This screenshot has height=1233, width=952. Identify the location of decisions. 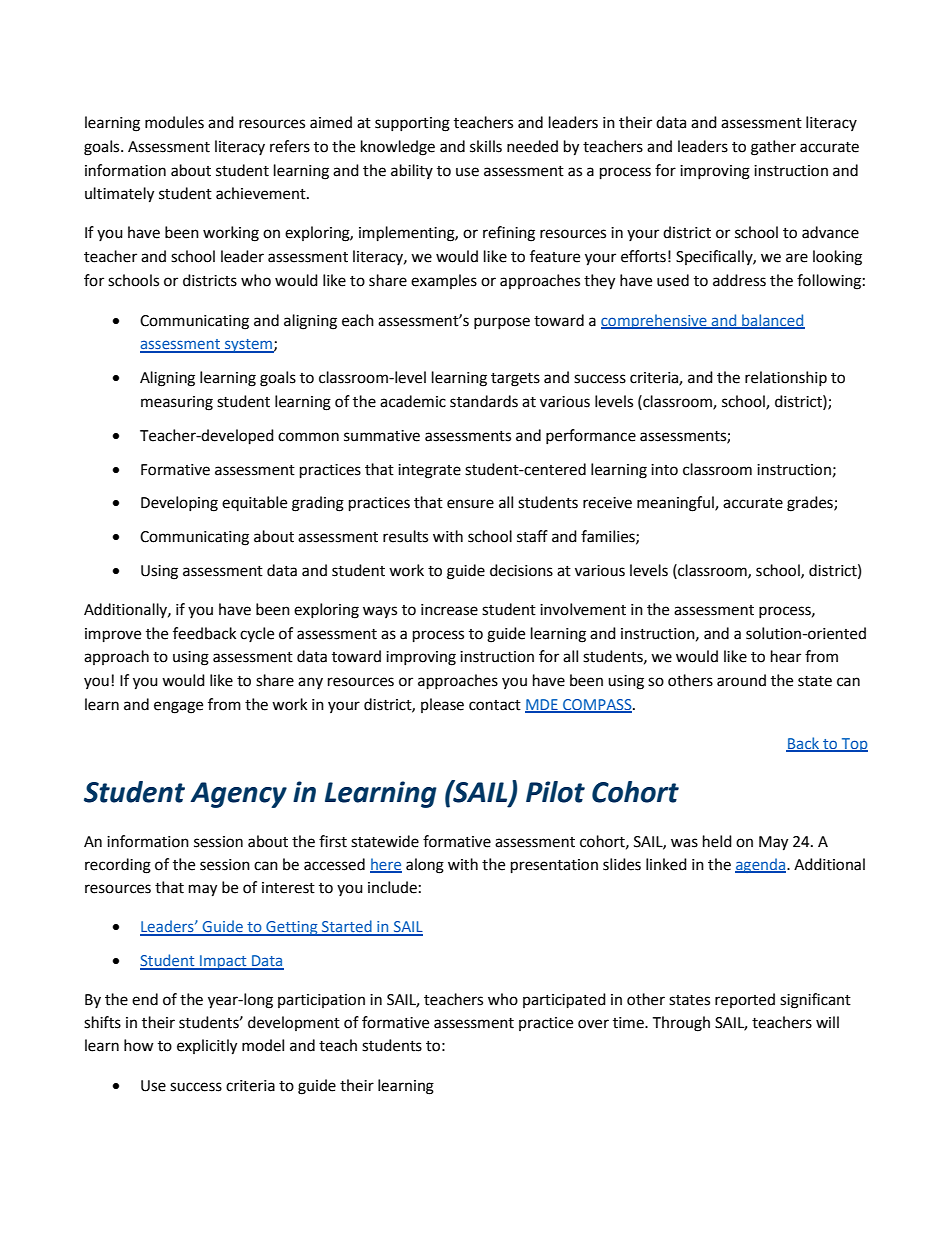
(521, 570).
